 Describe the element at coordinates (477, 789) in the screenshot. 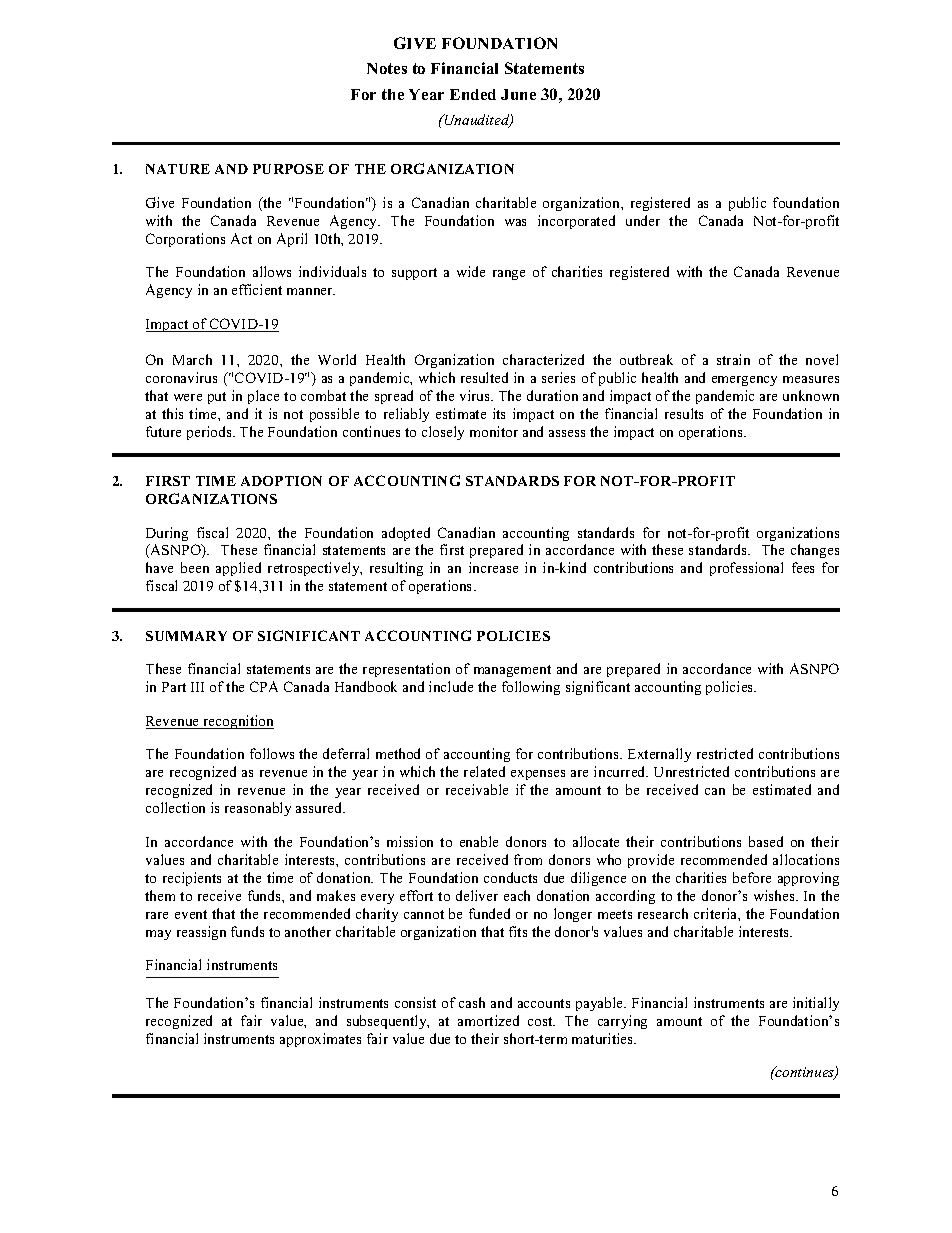

I see `receivable` at that location.
